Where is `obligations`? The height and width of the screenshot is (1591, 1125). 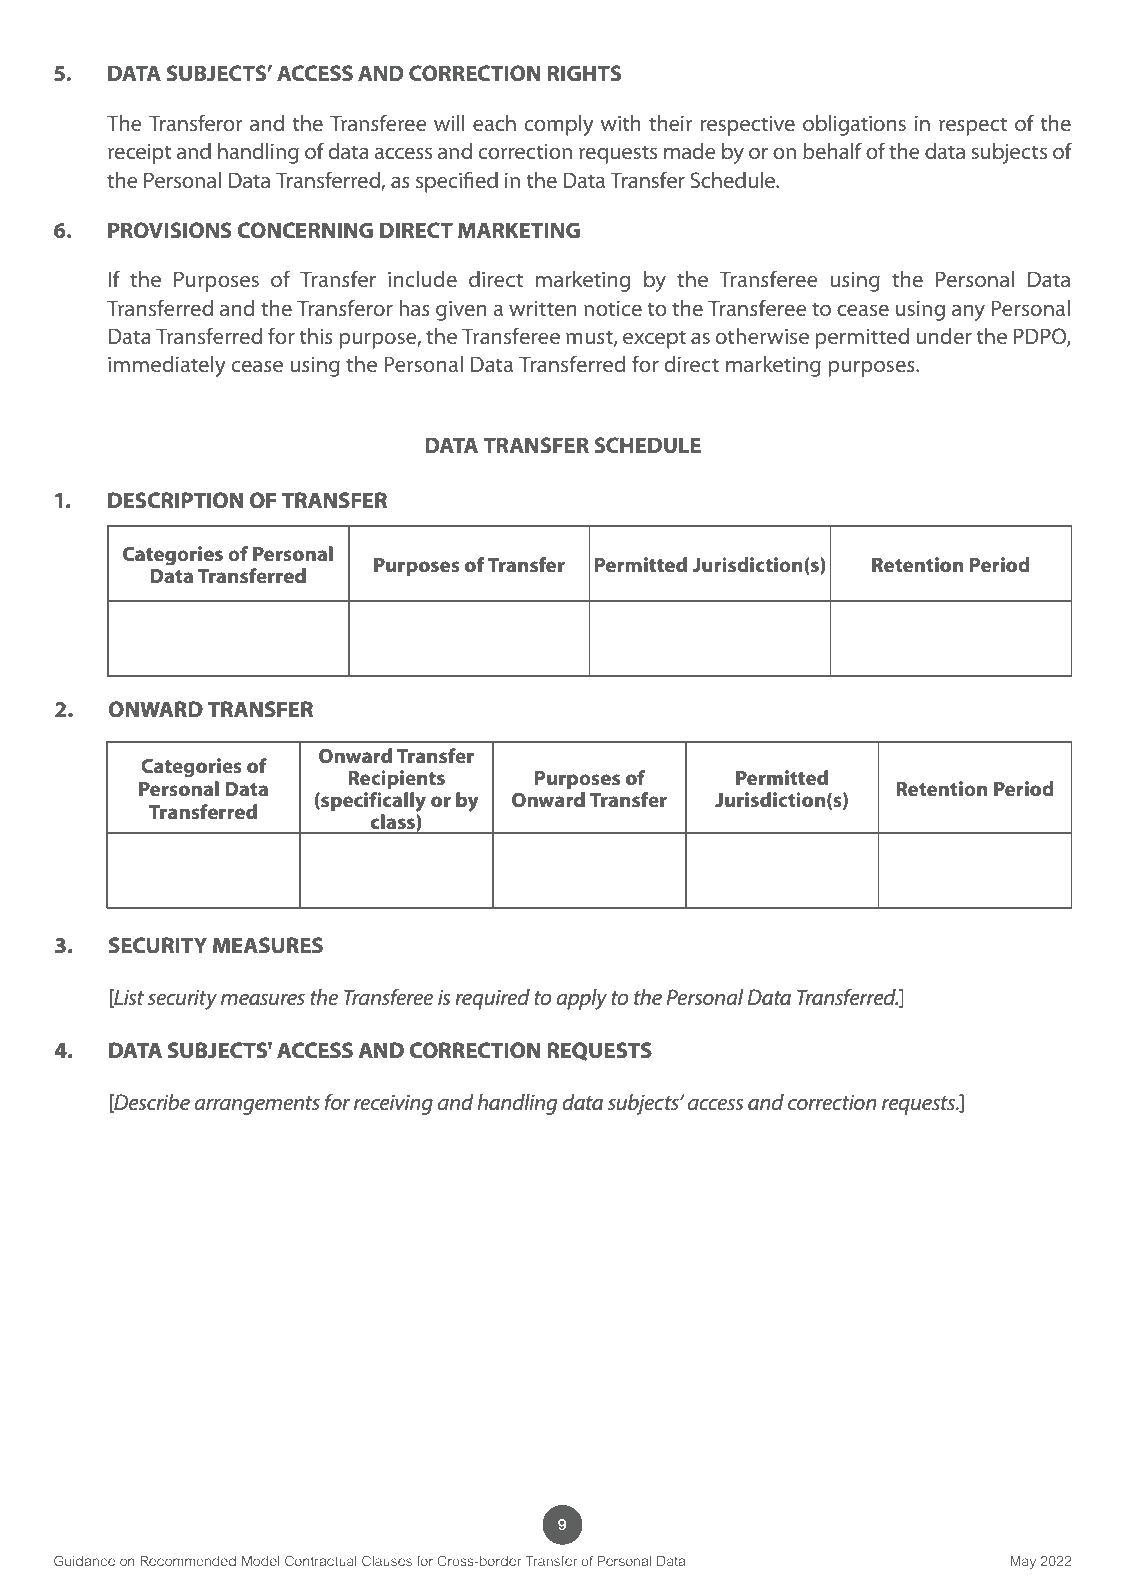 obligations is located at coordinates (854, 125).
